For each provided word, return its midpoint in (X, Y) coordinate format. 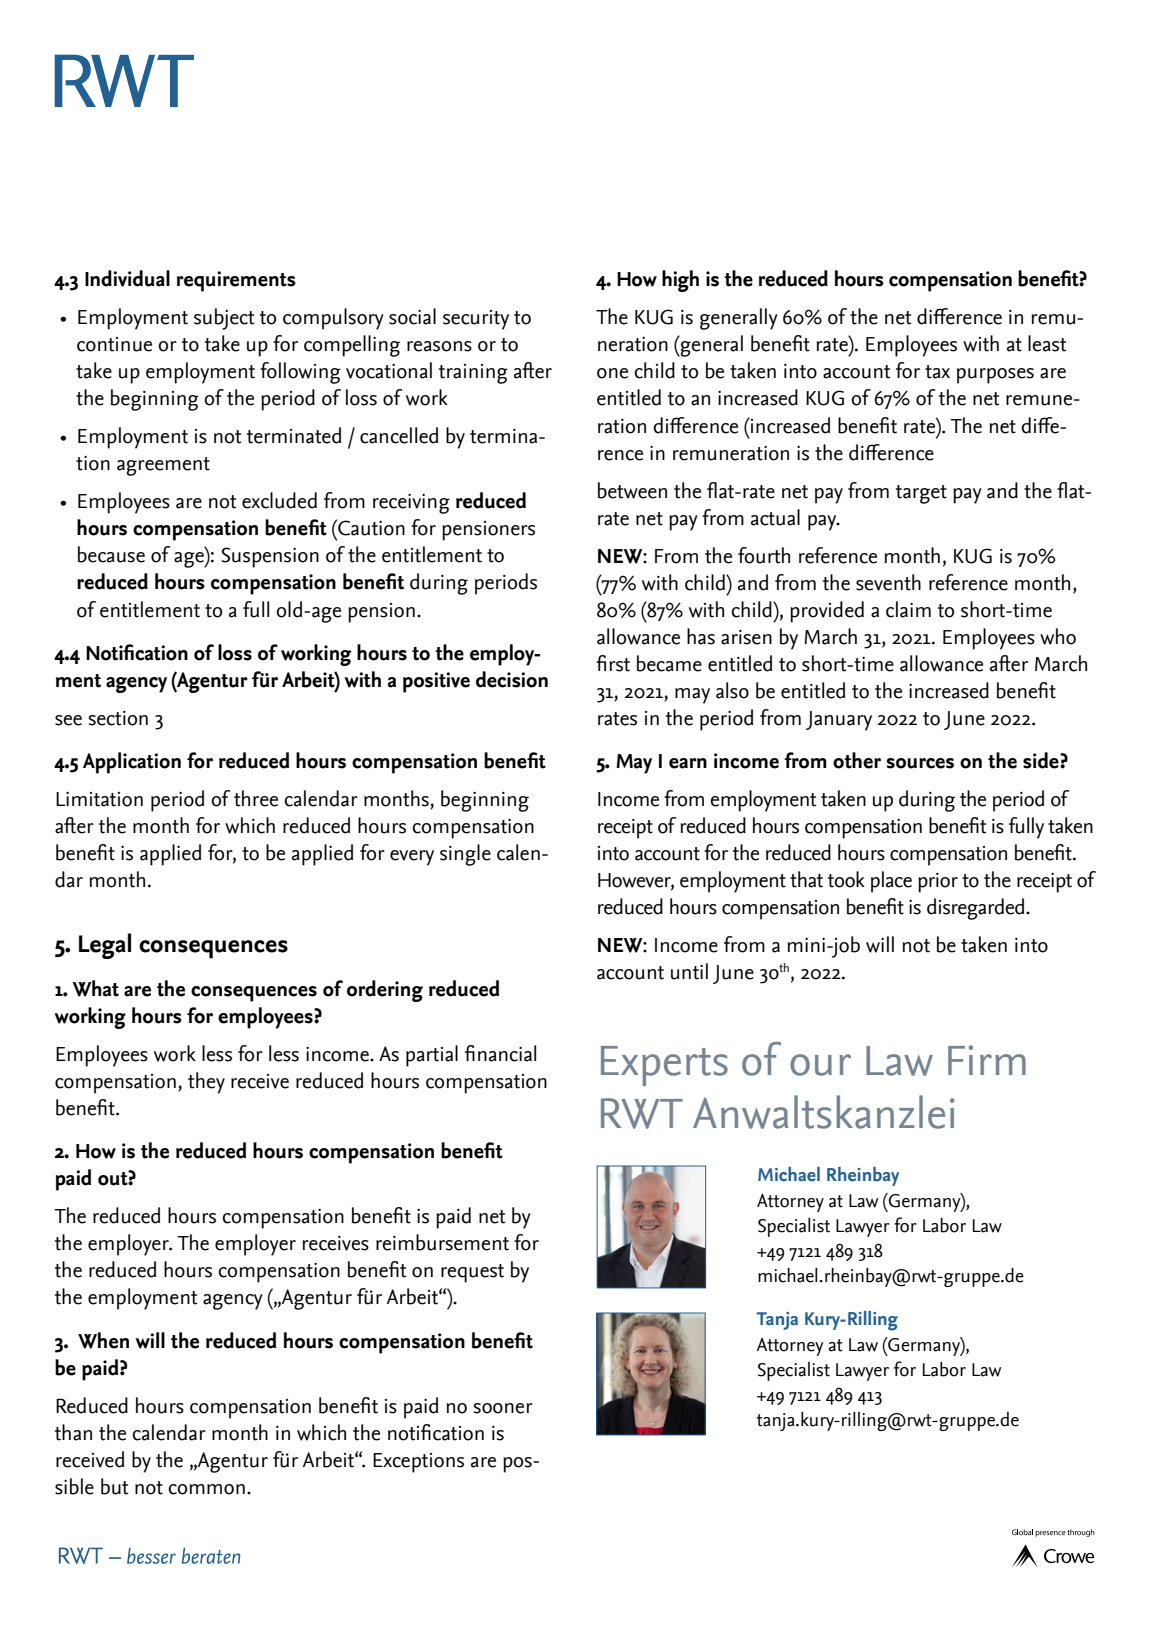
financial (500, 1053)
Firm (987, 1060)
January (839, 721)
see (68, 720)
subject (224, 319)
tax (937, 372)
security (476, 320)
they (206, 1083)
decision (512, 679)
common (206, 1489)
